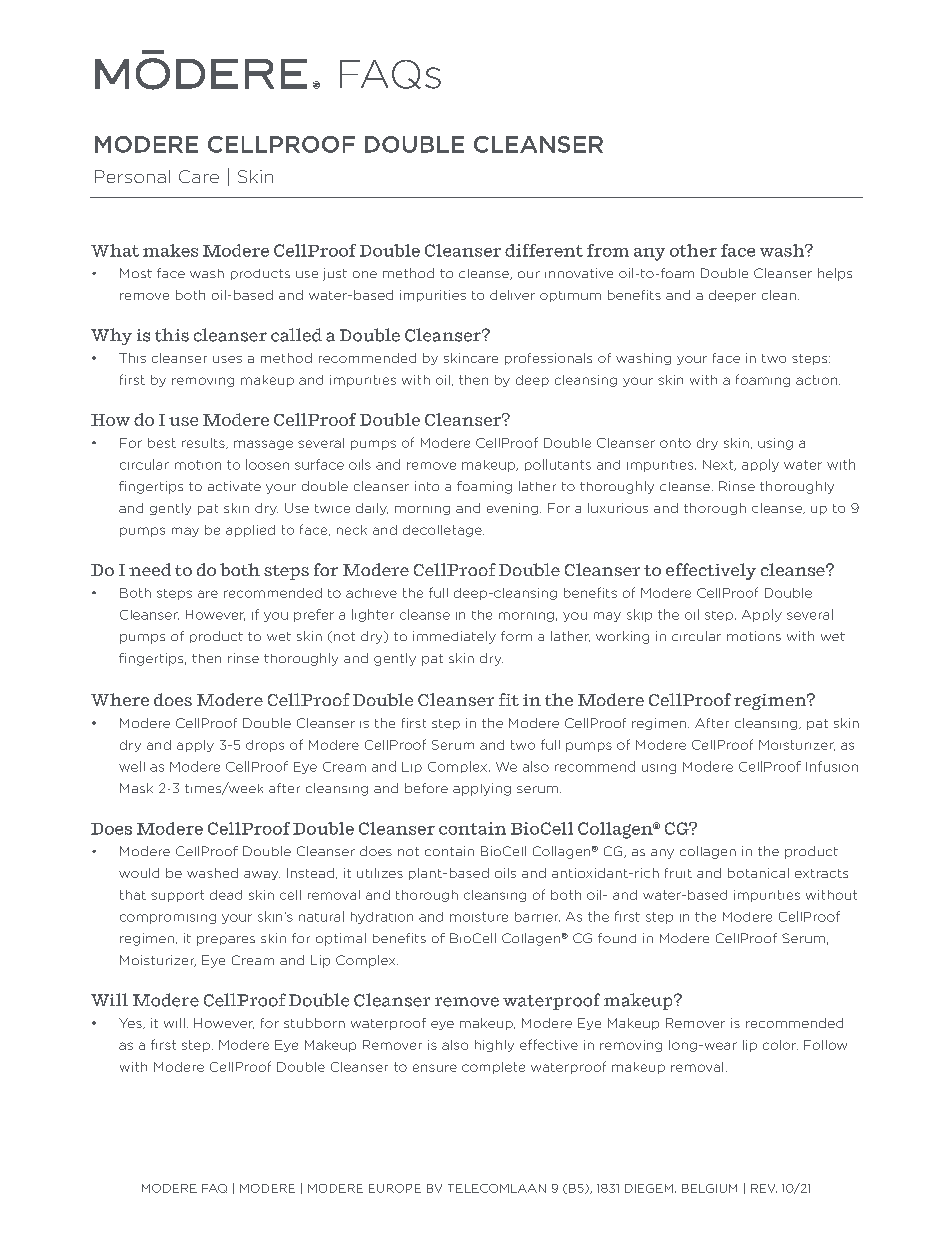 The width and height of the document is (952, 1233). I want to click on applied, so click(250, 531).
